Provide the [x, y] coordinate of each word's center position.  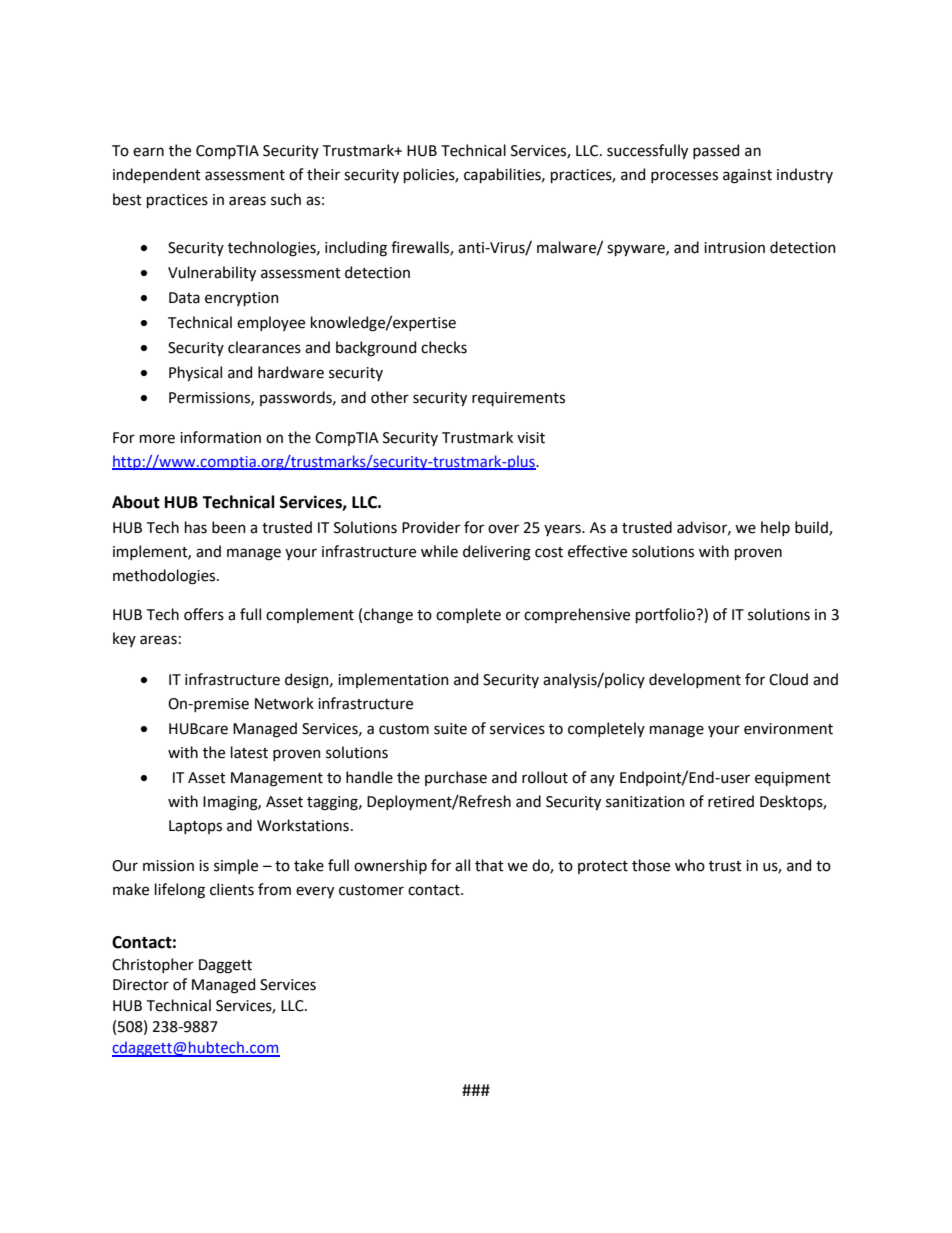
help [775, 528]
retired [731, 801]
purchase [456, 778]
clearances [264, 347]
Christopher [153, 965]
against [747, 176]
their [323, 174]
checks [444, 347]
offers [204, 614]
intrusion [734, 248]
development [695, 680]
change [388, 616]
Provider [431, 527]
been [229, 527]
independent [157, 175]
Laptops [195, 827]
